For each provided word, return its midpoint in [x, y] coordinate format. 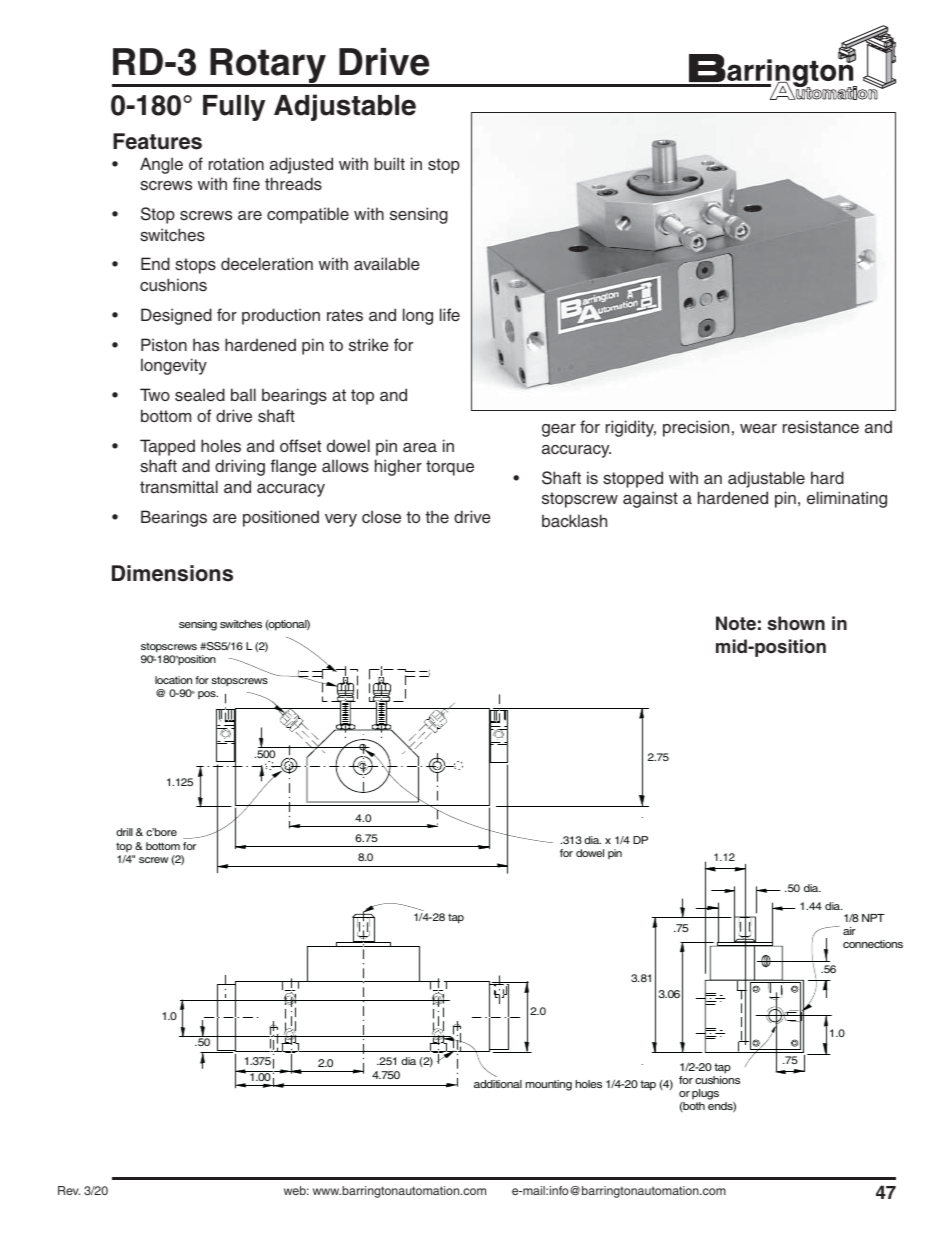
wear [758, 428]
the [437, 517]
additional [498, 1084]
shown [796, 623]
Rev [69, 1190]
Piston [164, 345]
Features [157, 141]
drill [124, 832]
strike [369, 345]
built [389, 163]
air [849, 931]
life [450, 315]
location [173, 680]
